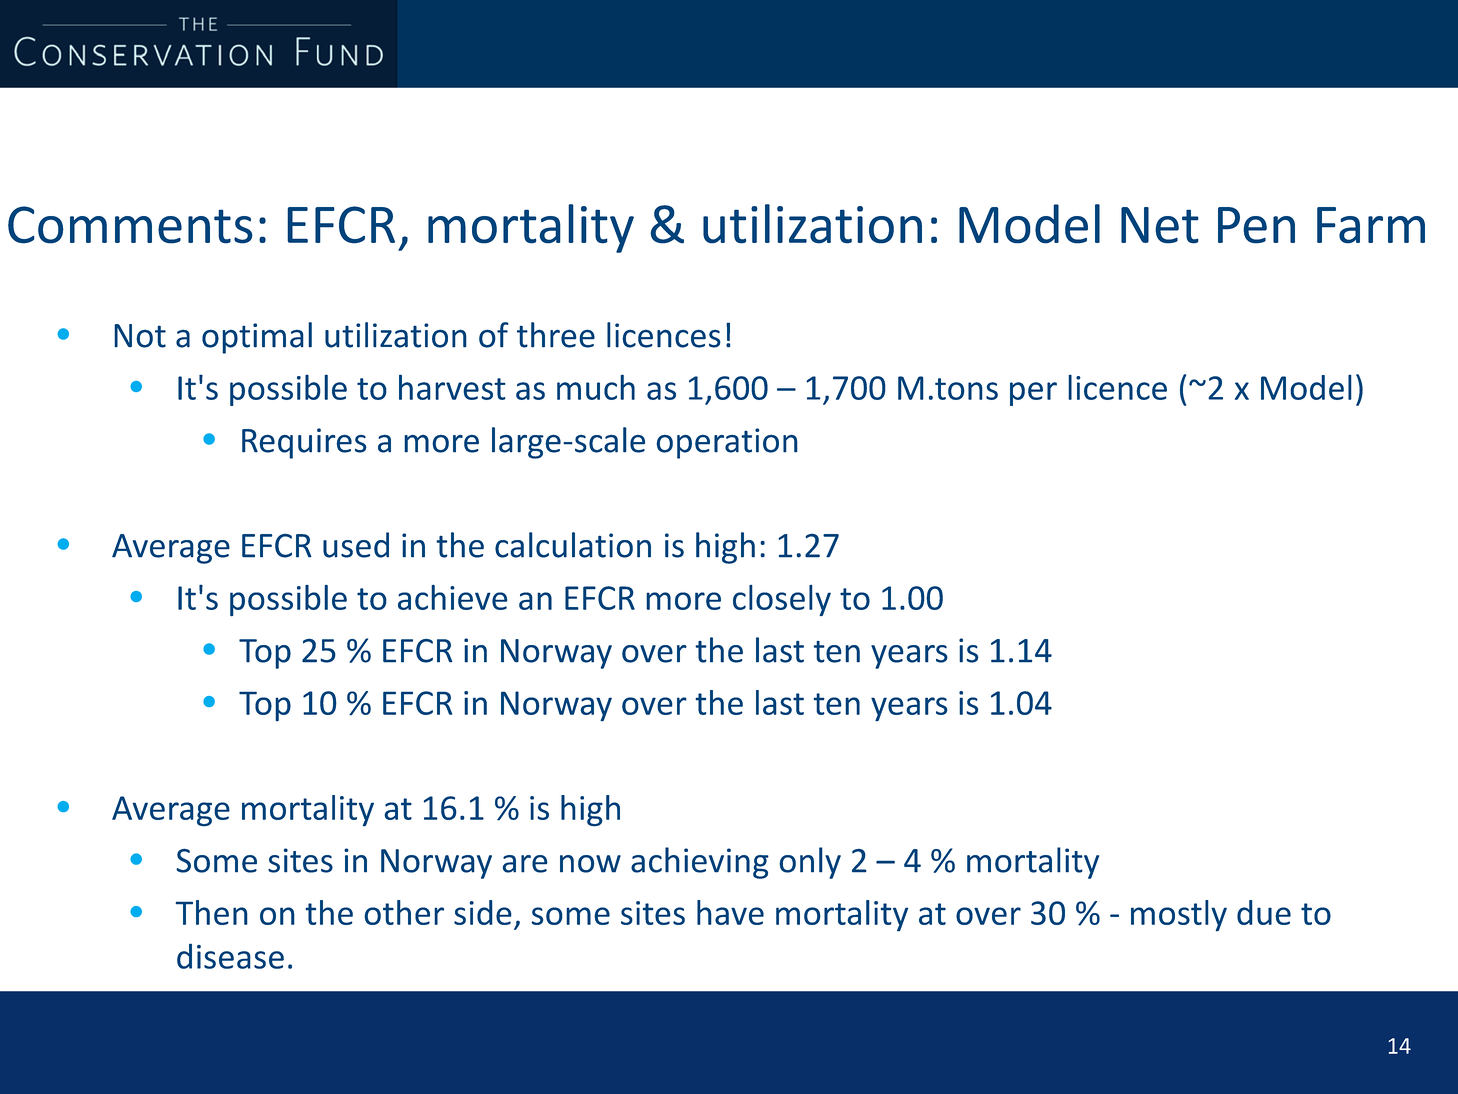 This page has width=1458, height=1094. I want to click on have, so click(730, 912).
